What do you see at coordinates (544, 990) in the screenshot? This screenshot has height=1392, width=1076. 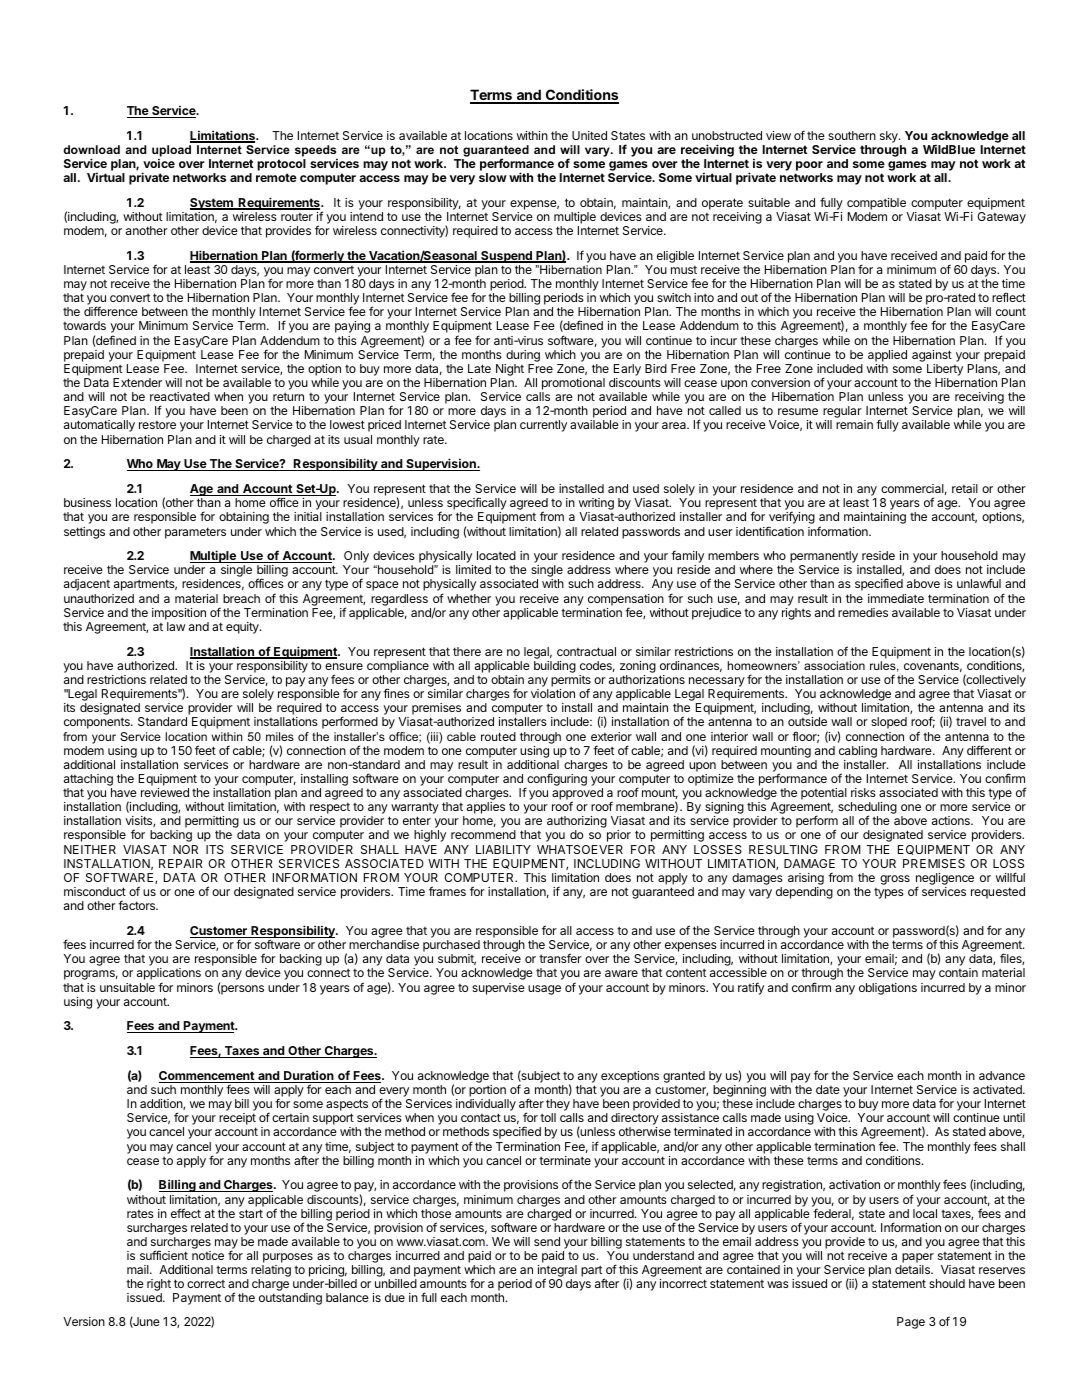 I see `usage` at bounding box center [544, 990].
